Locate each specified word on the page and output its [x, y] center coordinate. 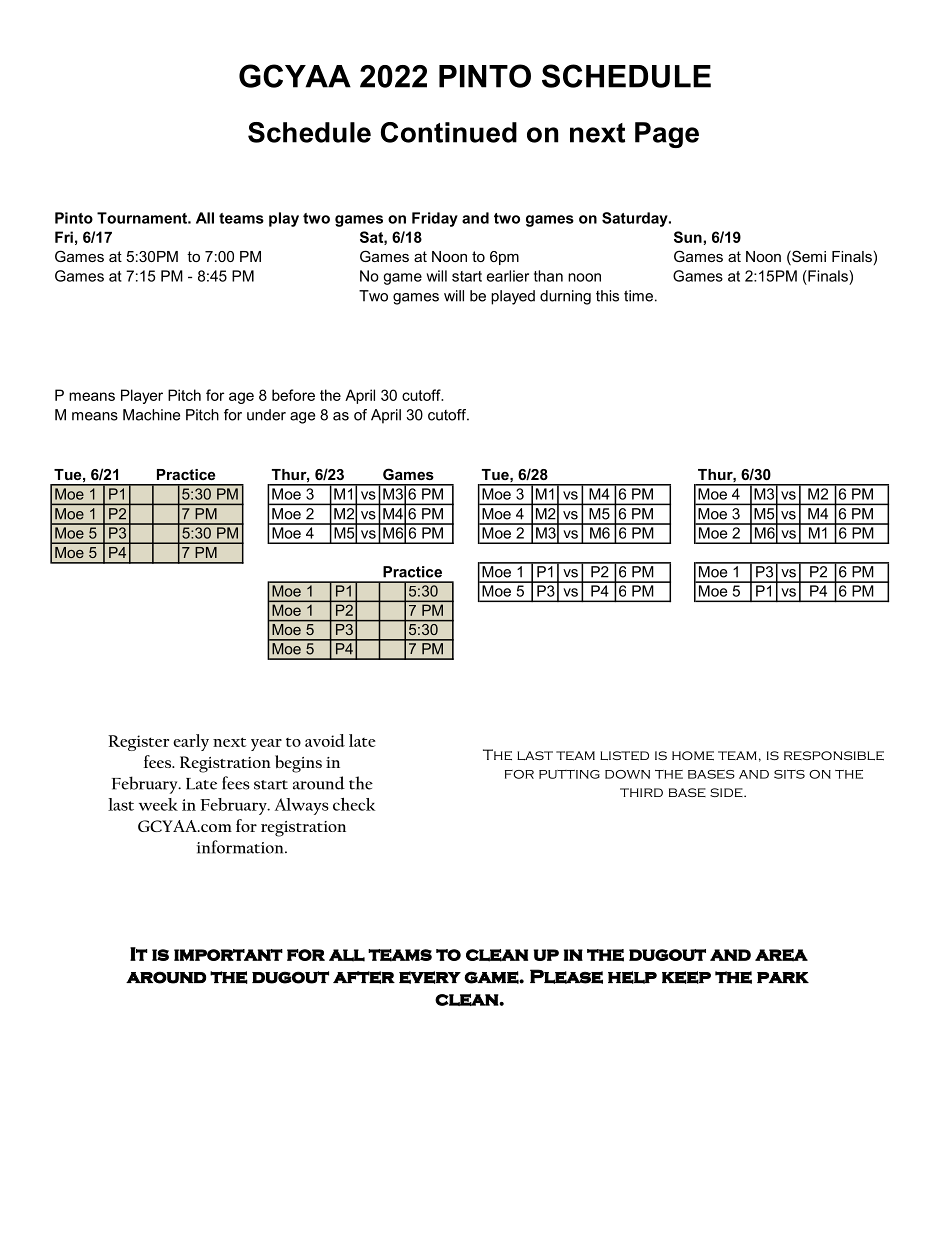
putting [569, 774]
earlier [508, 276]
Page [667, 135]
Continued [449, 132]
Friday [435, 219]
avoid [325, 740]
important [228, 955]
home [693, 755]
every [430, 977]
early [191, 742]
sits [789, 774]
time [638, 296]
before [293, 395]
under [266, 415]
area [781, 955]
